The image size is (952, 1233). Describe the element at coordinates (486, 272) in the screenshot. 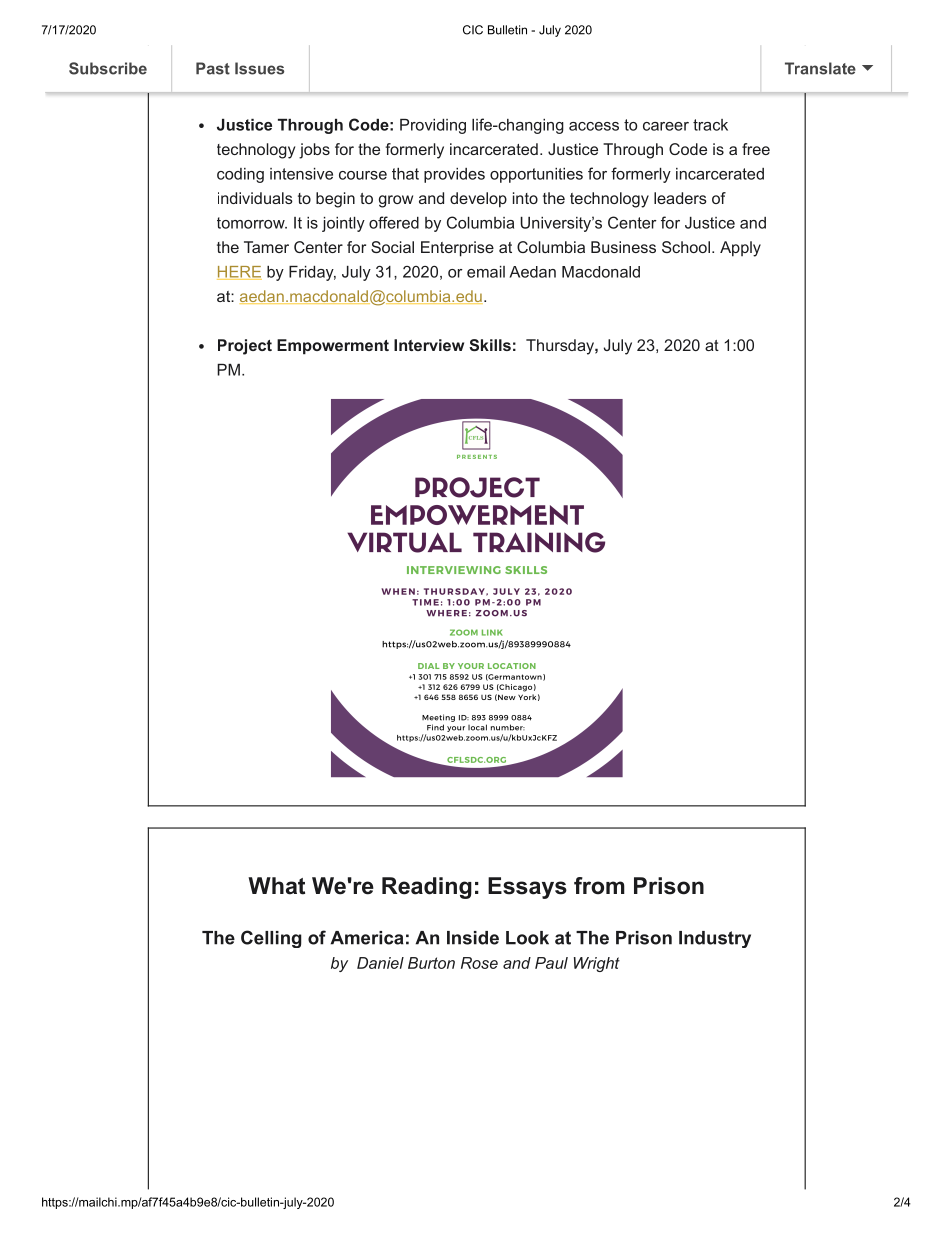

I see `email` at that location.
